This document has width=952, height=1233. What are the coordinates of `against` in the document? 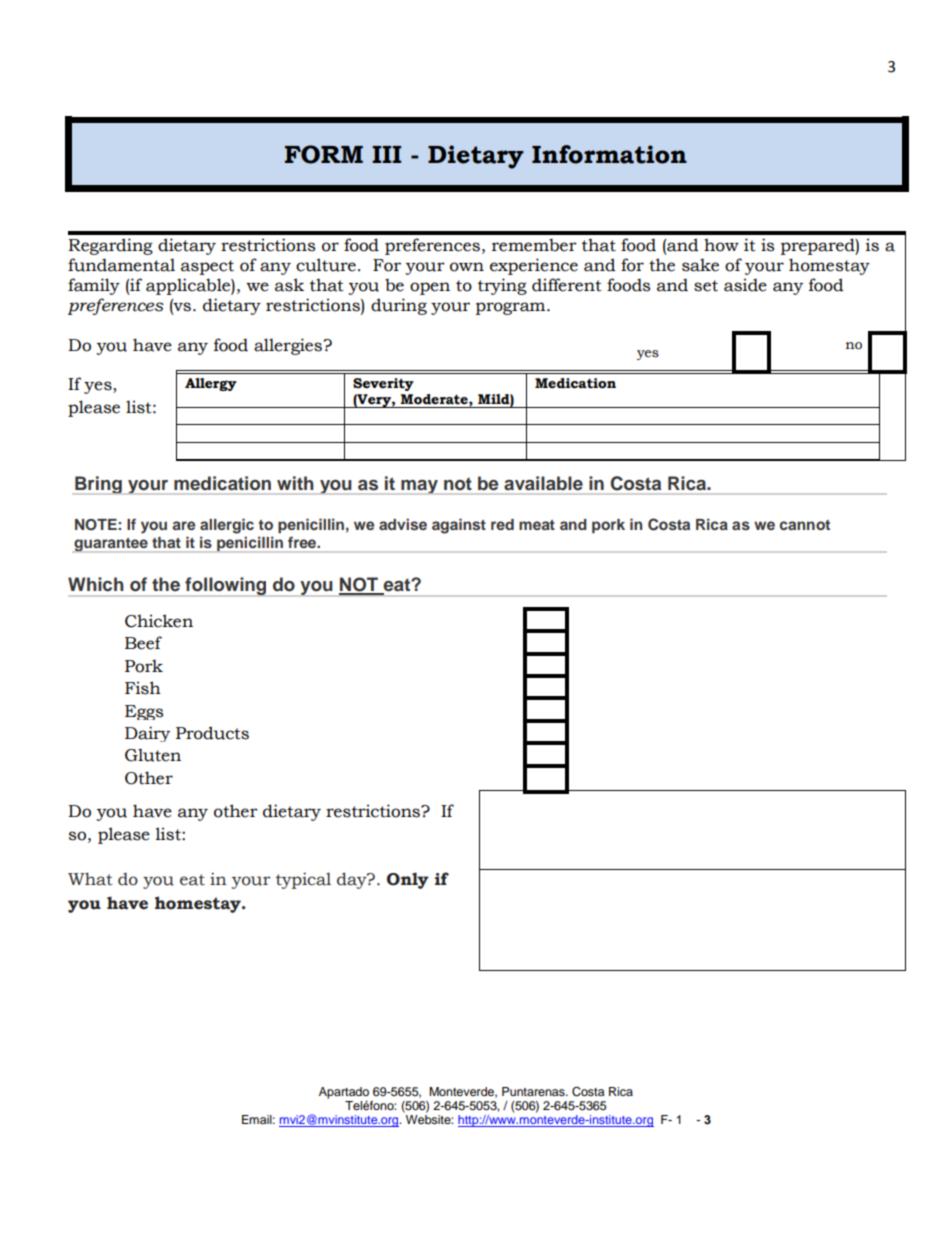 It's located at (459, 526).
